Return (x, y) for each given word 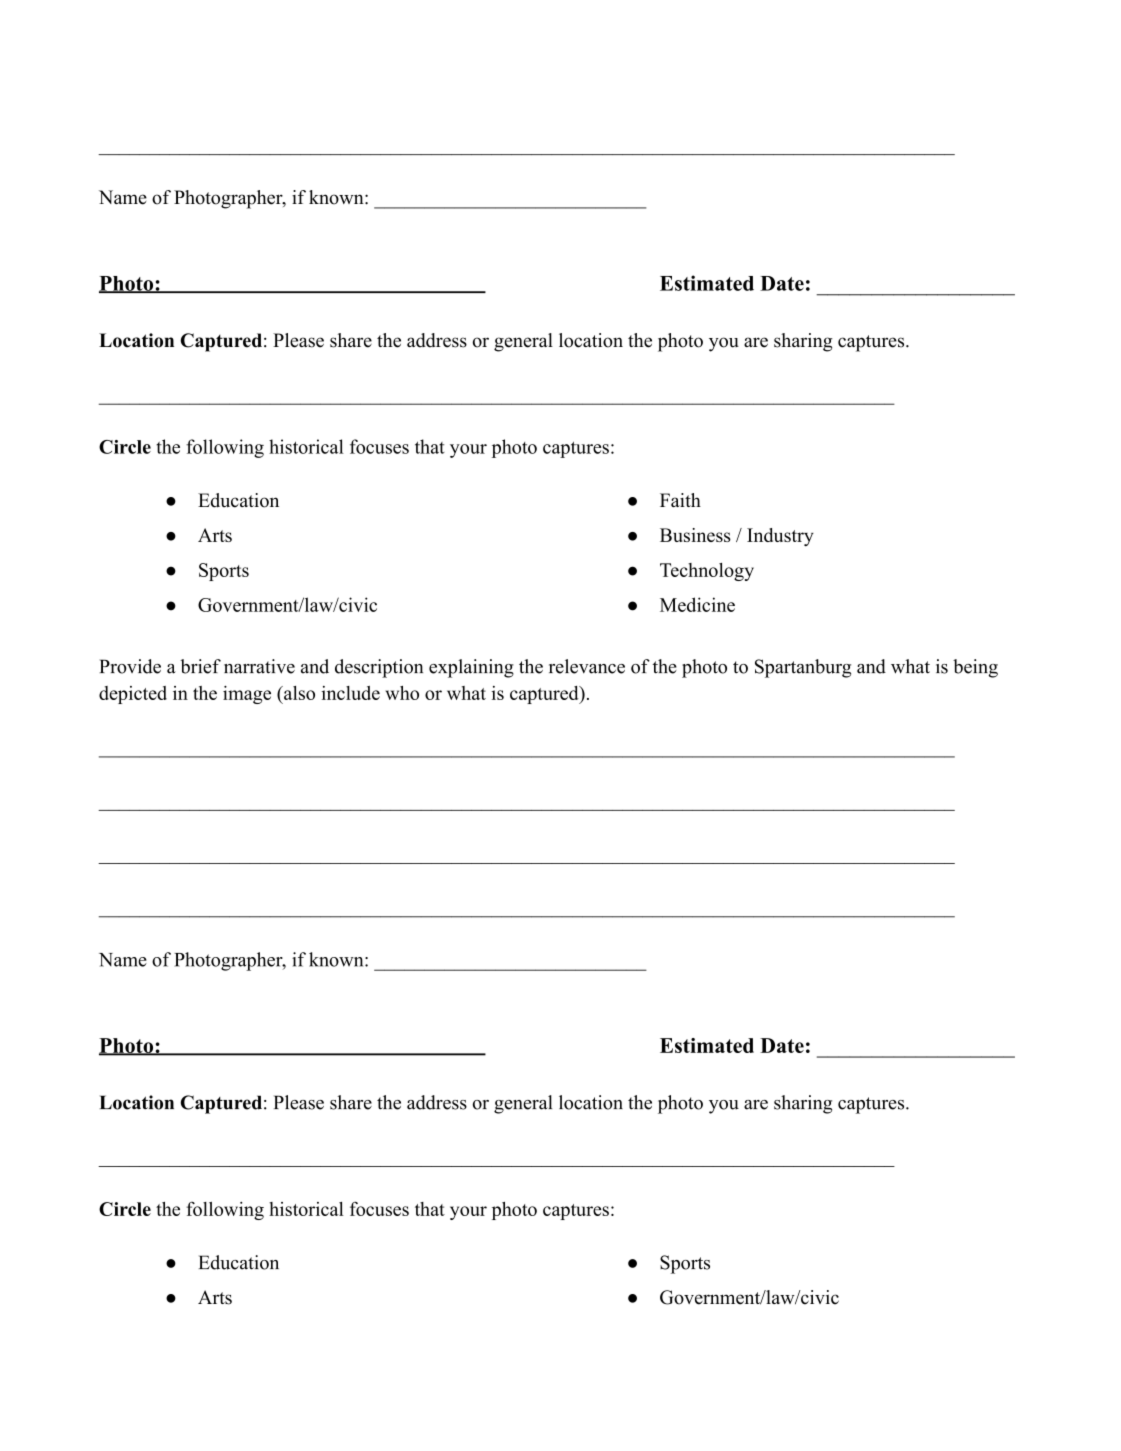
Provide (130, 666)
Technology (707, 572)
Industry (780, 537)
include (350, 693)
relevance (587, 666)
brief (200, 666)
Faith (680, 500)
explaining (471, 668)
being (975, 668)
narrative (259, 666)
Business (695, 535)
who (402, 693)
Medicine (697, 604)
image (247, 695)
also (298, 693)
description (379, 668)
